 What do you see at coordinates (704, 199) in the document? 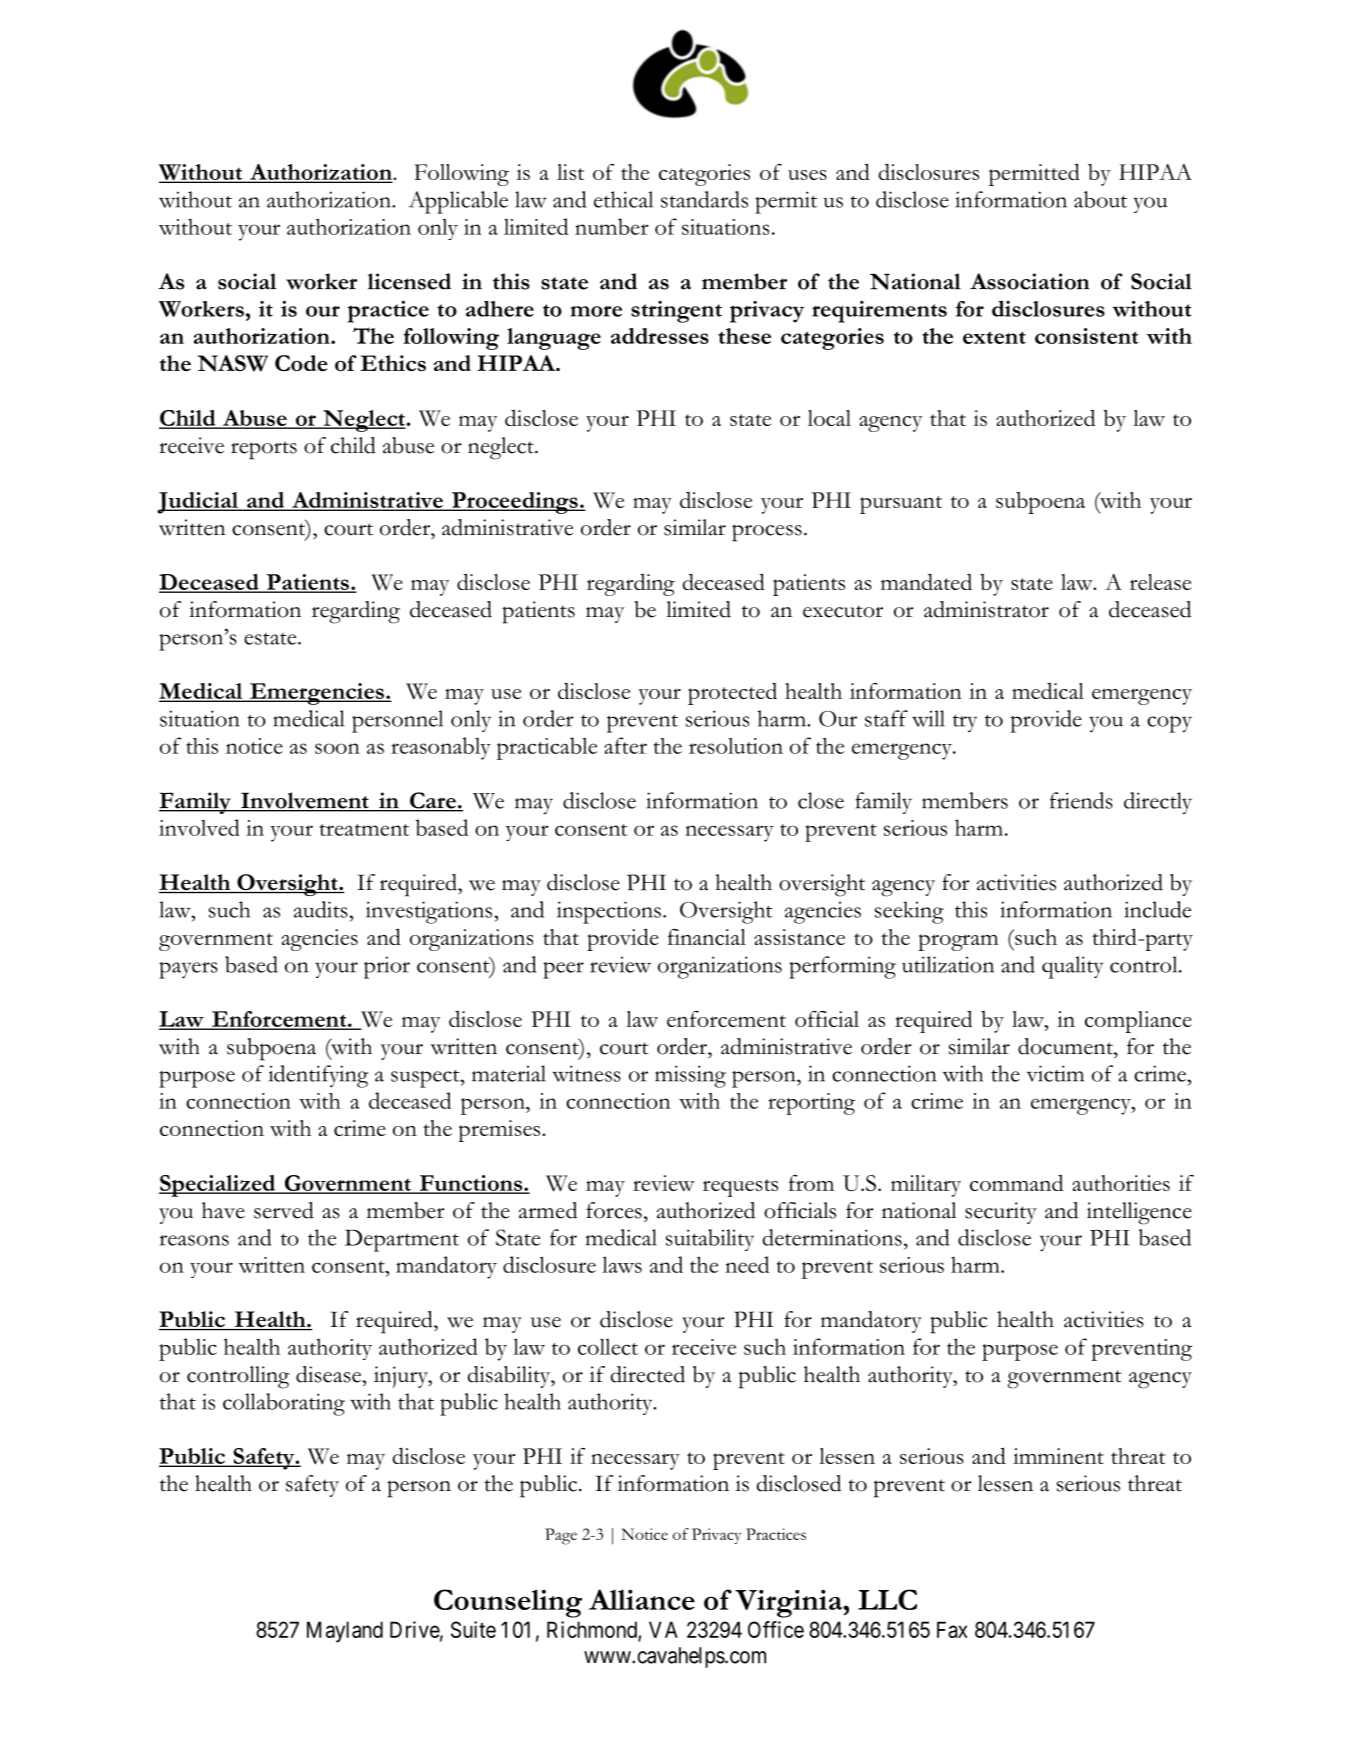
I see `standards` at bounding box center [704, 199].
